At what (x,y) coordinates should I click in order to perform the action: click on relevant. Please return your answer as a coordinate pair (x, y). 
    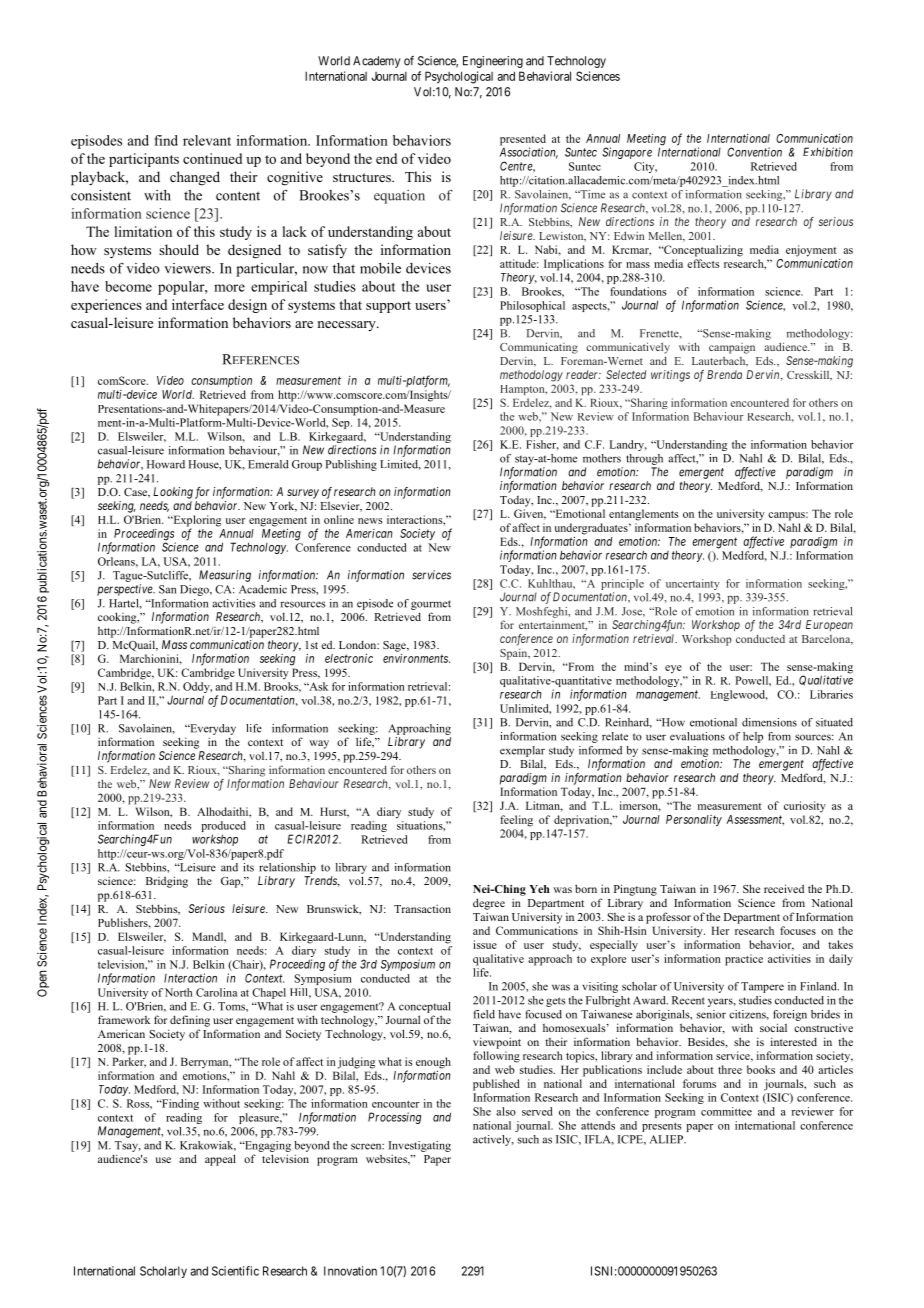
    Looking at the image, I should click on (207, 140).
